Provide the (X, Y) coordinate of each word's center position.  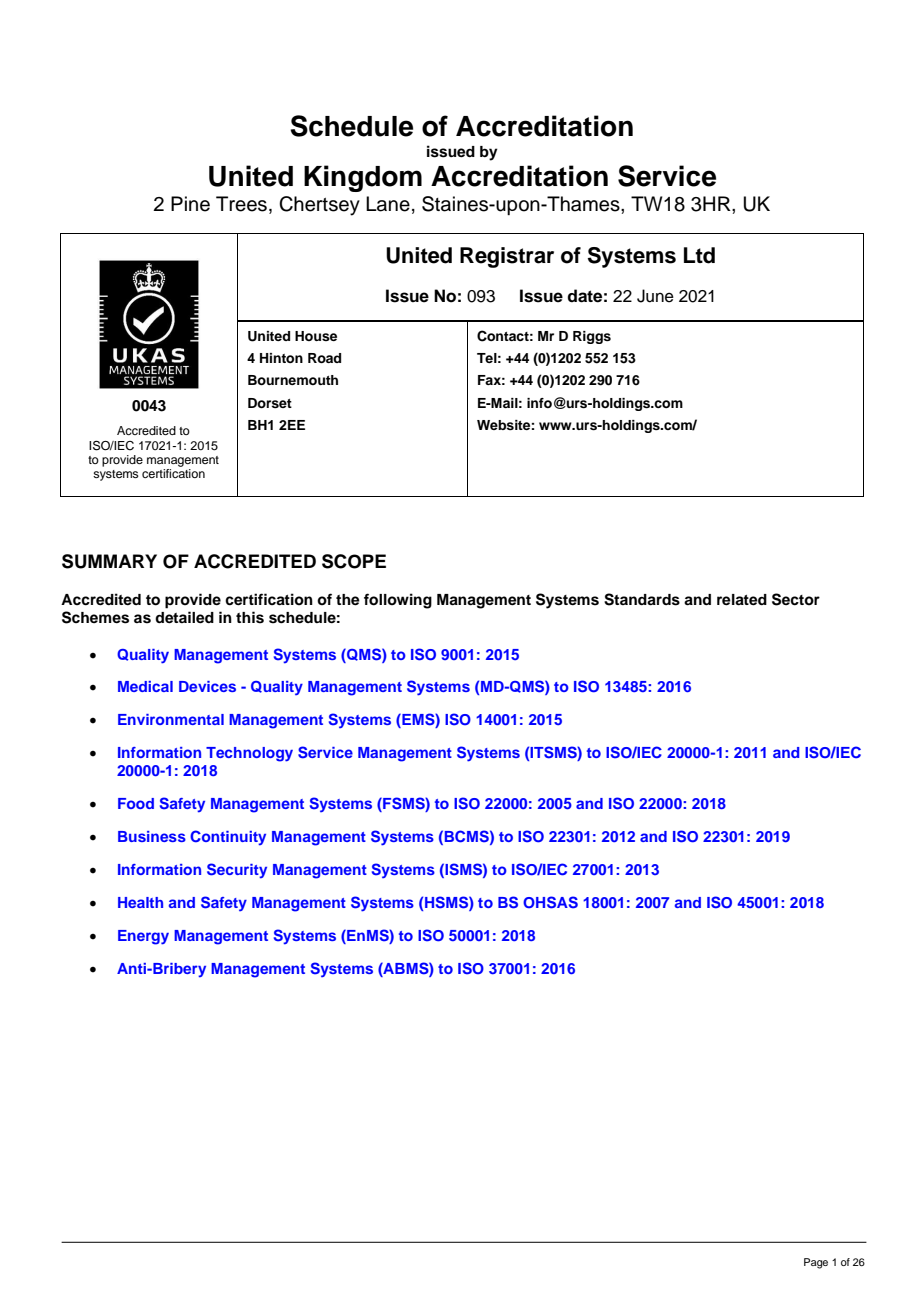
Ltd (699, 255)
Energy (143, 937)
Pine (190, 204)
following (398, 601)
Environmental (171, 719)
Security (237, 871)
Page (816, 1263)
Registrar (507, 257)
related (742, 600)
